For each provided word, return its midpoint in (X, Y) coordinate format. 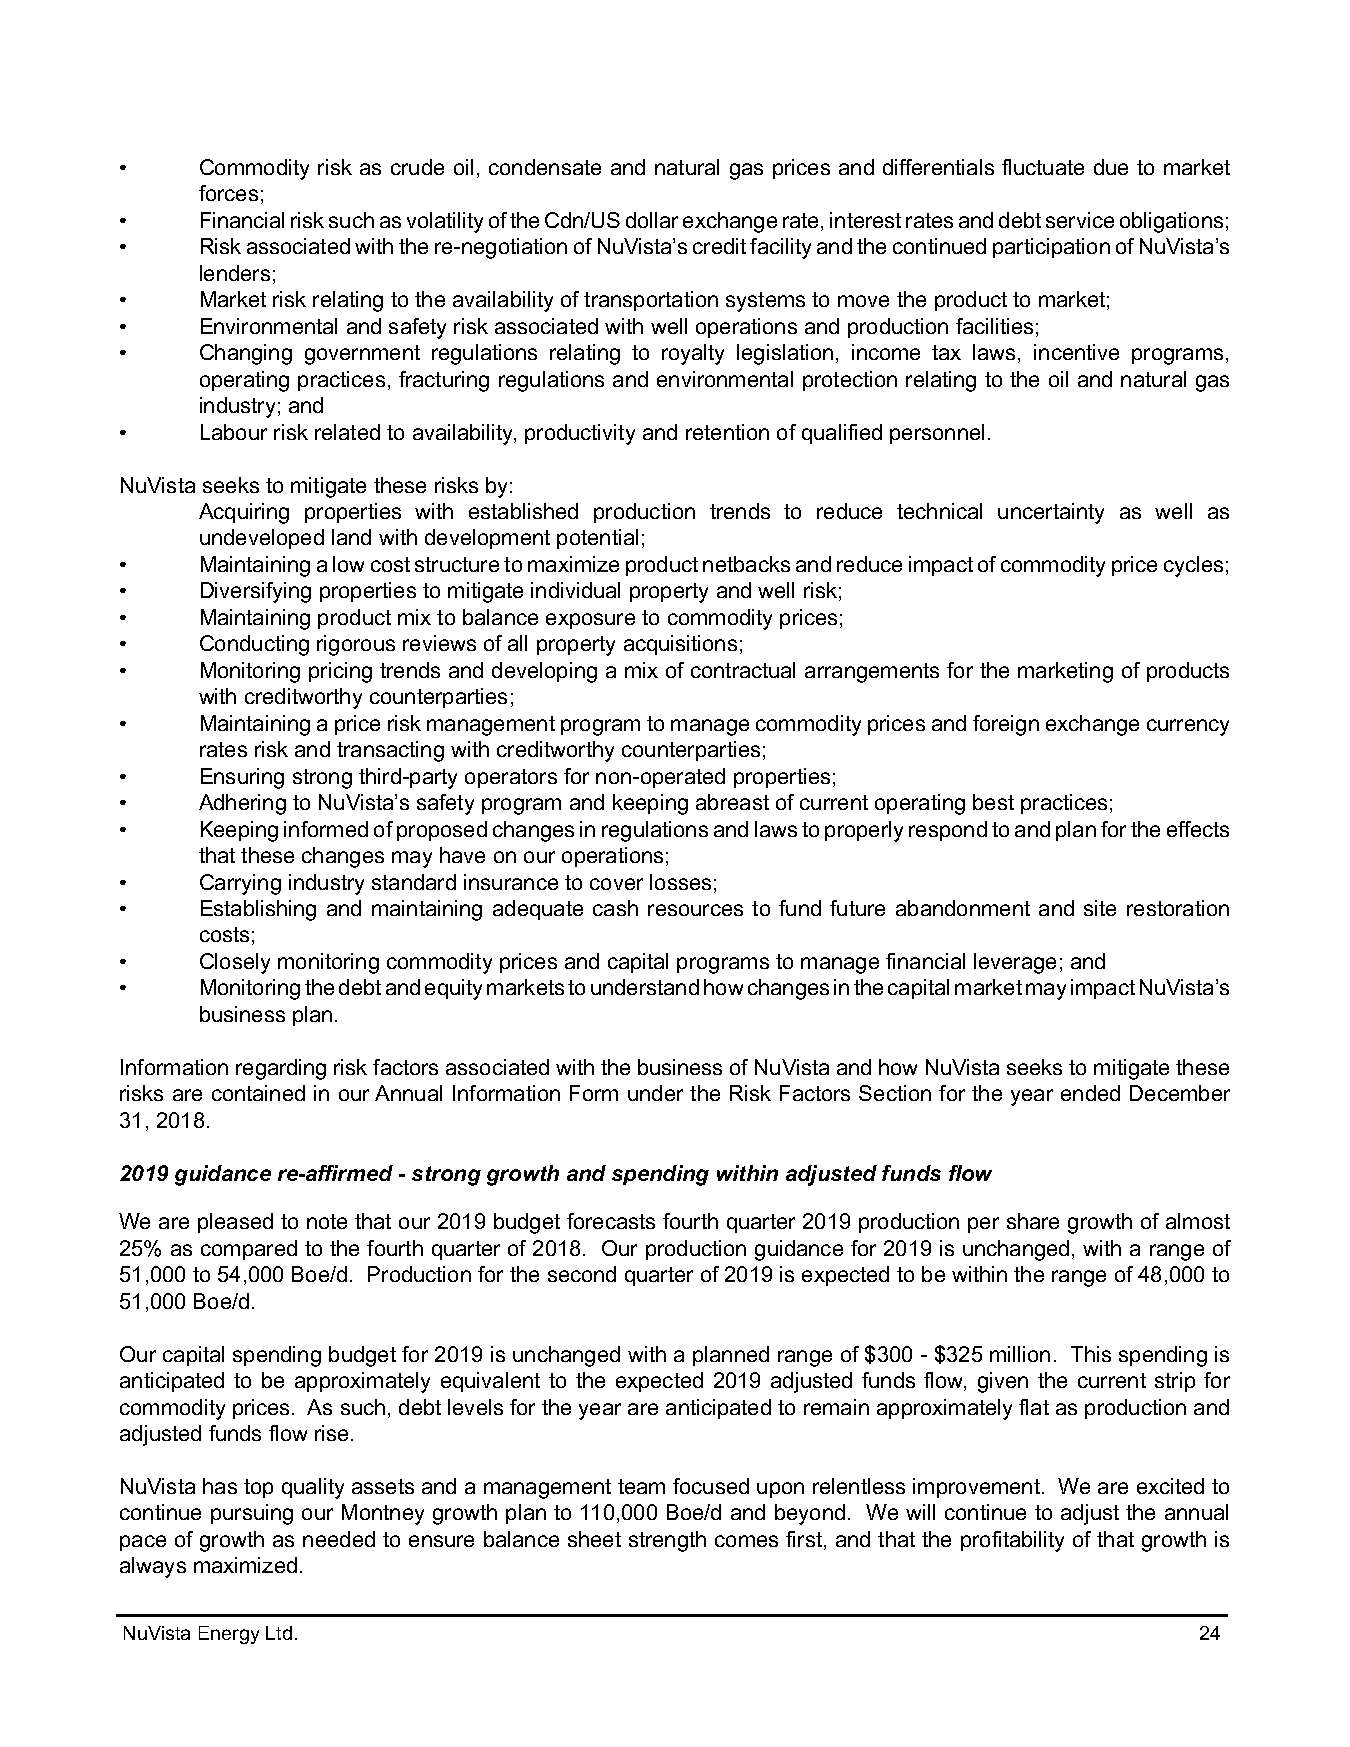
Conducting (254, 645)
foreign (1006, 725)
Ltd (279, 1633)
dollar (652, 220)
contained (258, 1093)
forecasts (611, 1221)
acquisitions (680, 645)
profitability (1012, 1541)
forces (228, 193)
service (1080, 220)
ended (1090, 1093)
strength (667, 1541)
